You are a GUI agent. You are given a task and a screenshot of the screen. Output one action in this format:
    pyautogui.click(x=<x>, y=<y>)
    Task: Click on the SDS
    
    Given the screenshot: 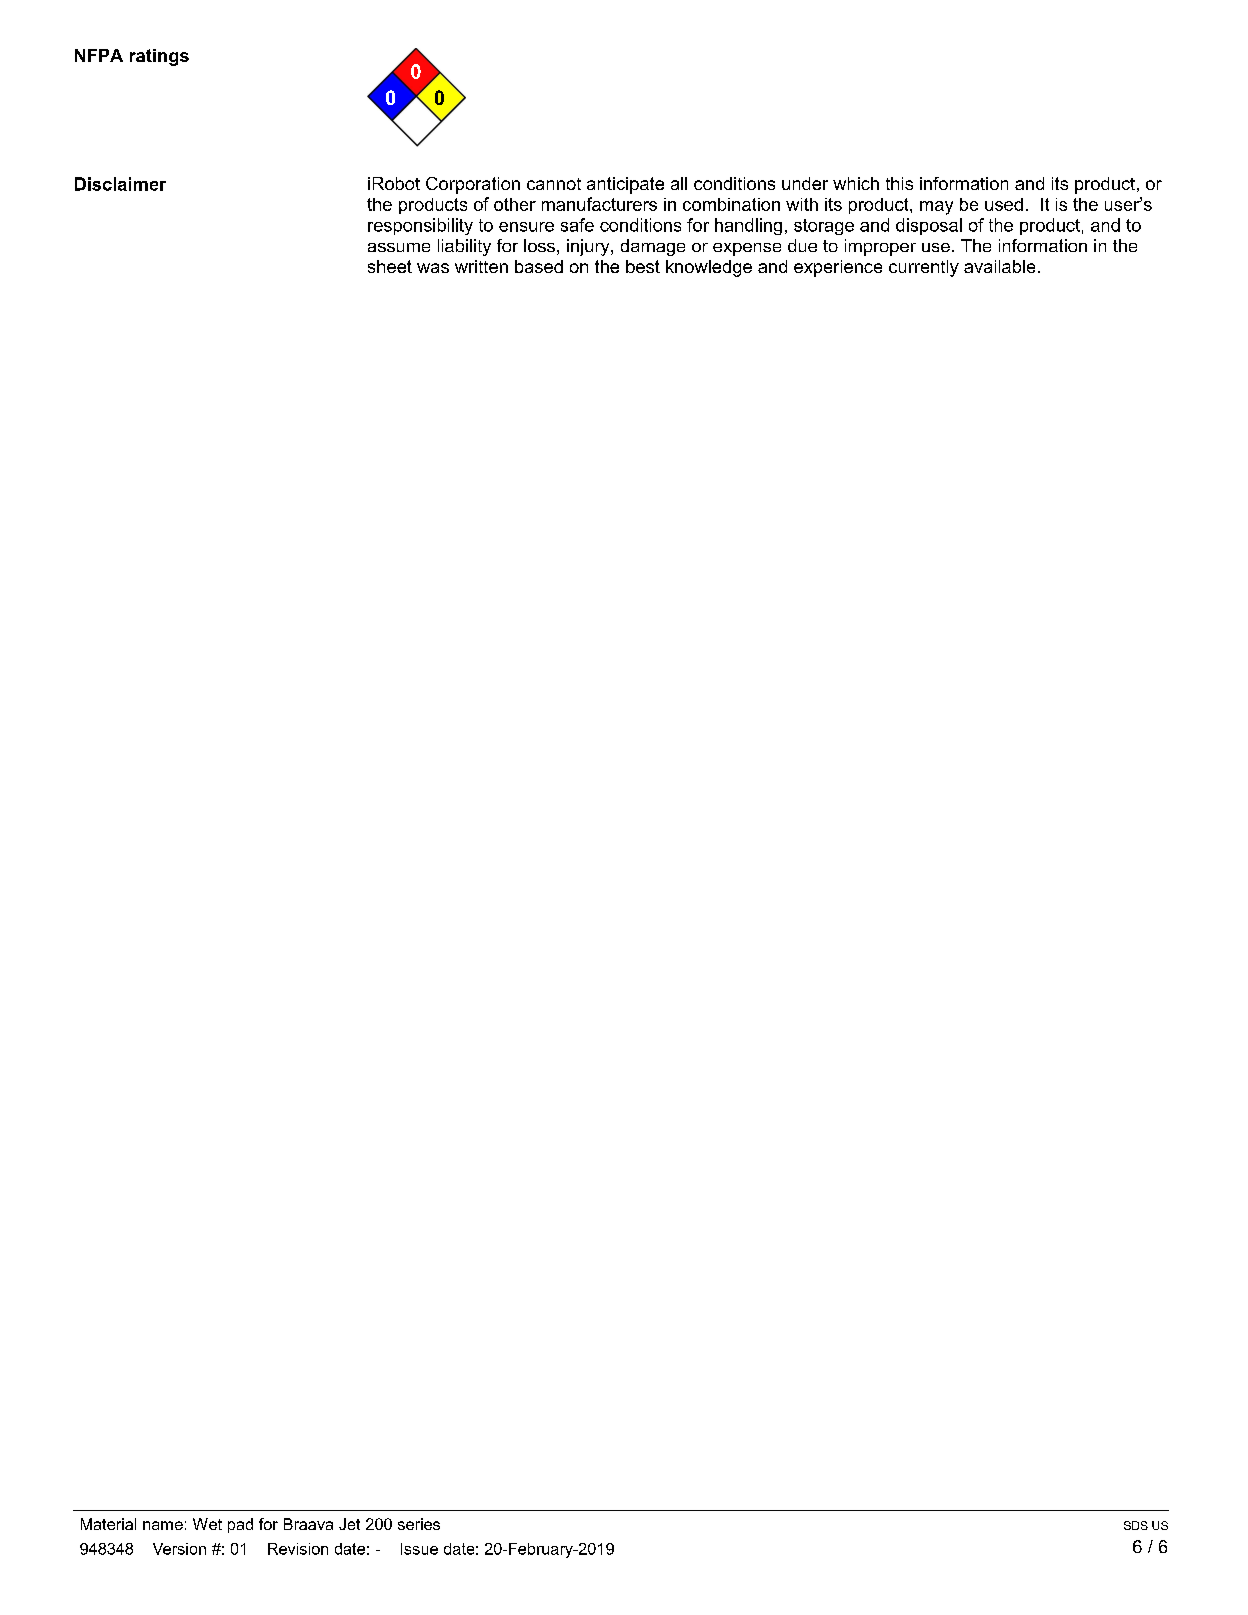 What is the action you would take?
    pyautogui.click(x=1136, y=1525)
